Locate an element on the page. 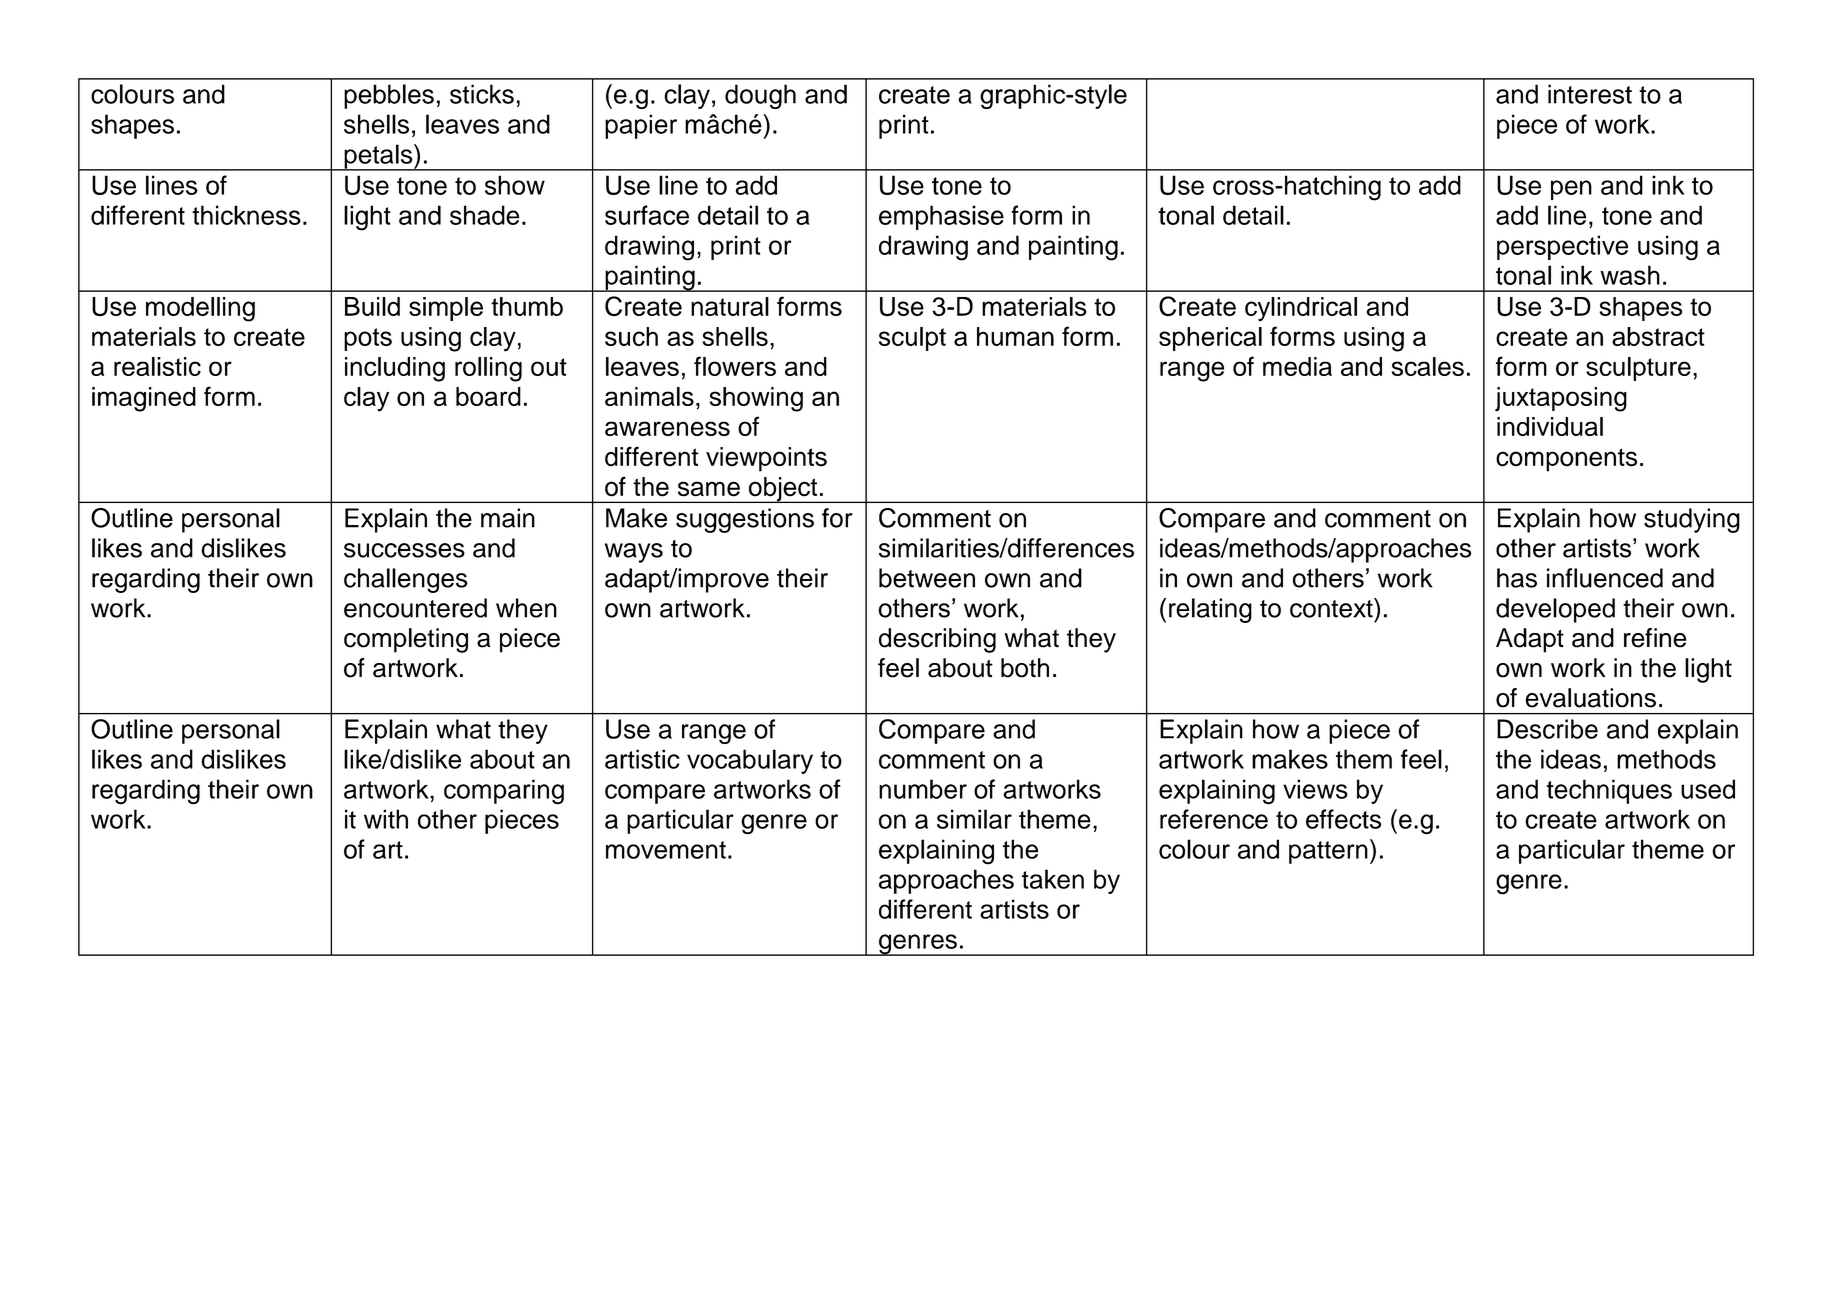  both is located at coordinates (1025, 668).
